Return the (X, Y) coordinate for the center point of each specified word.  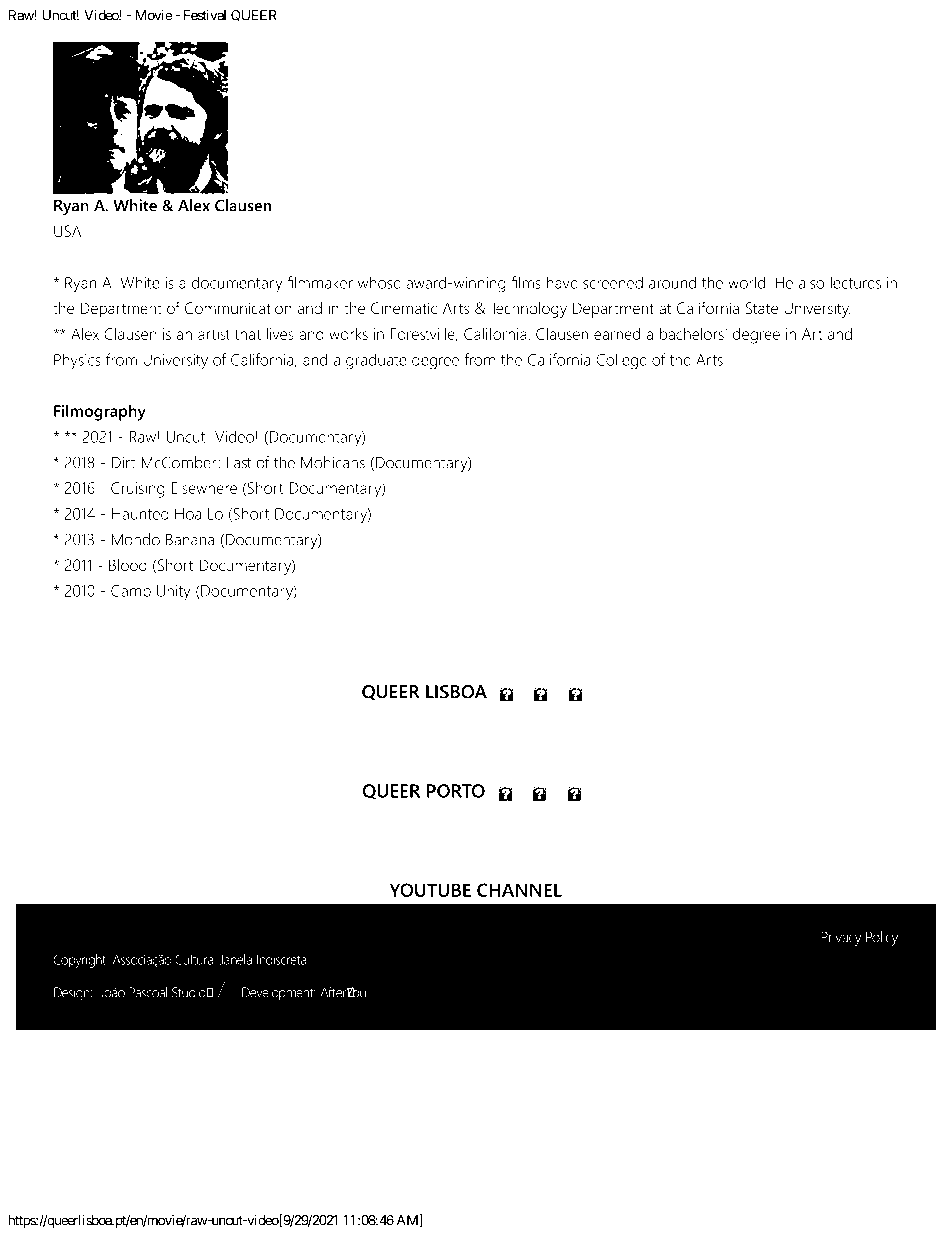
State (762, 308)
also (811, 282)
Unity (174, 593)
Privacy (841, 938)
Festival (205, 15)
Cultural (195, 959)
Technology (528, 310)
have (562, 282)
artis (214, 334)
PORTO (456, 791)
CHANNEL (519, 890)
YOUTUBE (430, 890)
